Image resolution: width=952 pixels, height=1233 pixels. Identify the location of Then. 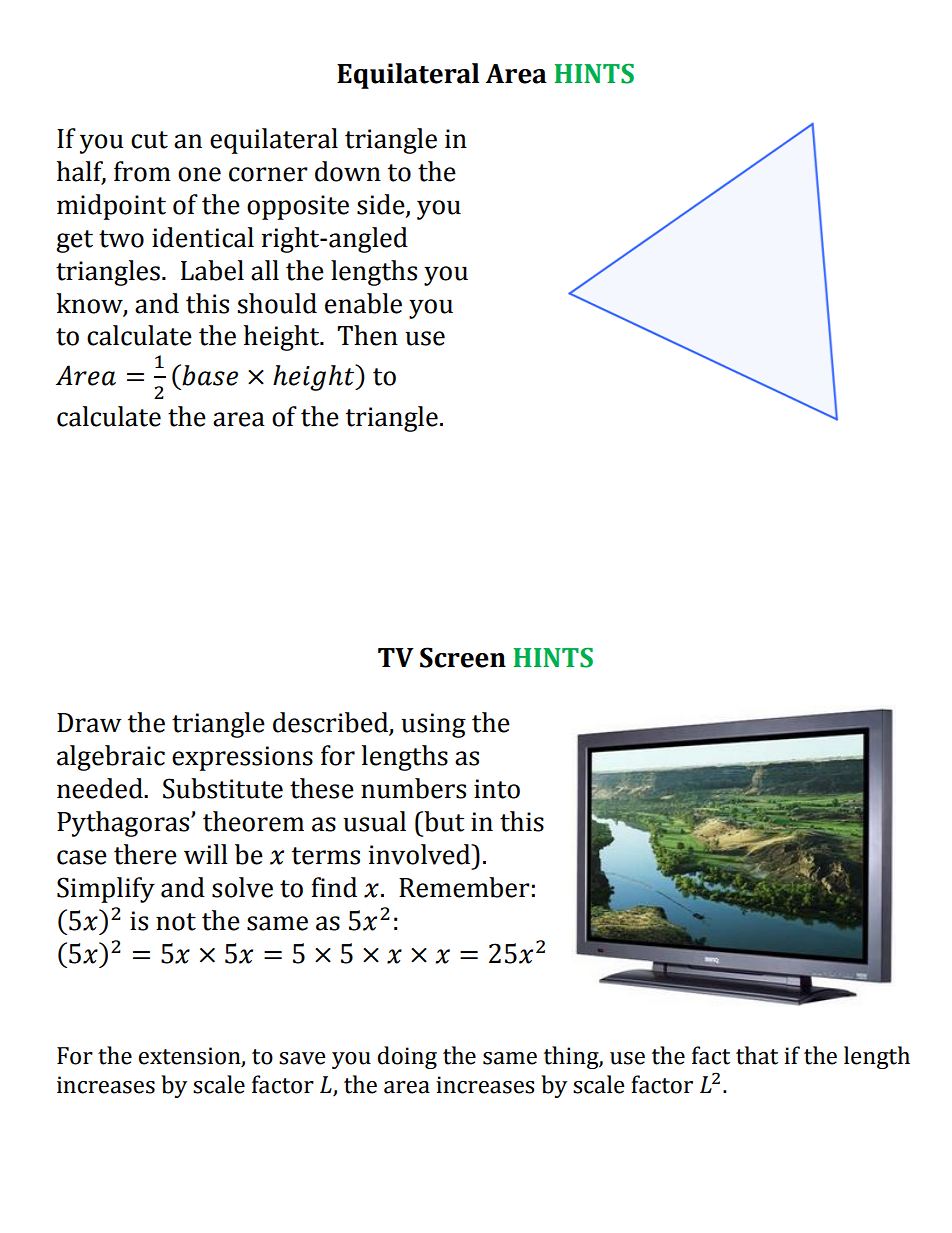
(367, 335).
